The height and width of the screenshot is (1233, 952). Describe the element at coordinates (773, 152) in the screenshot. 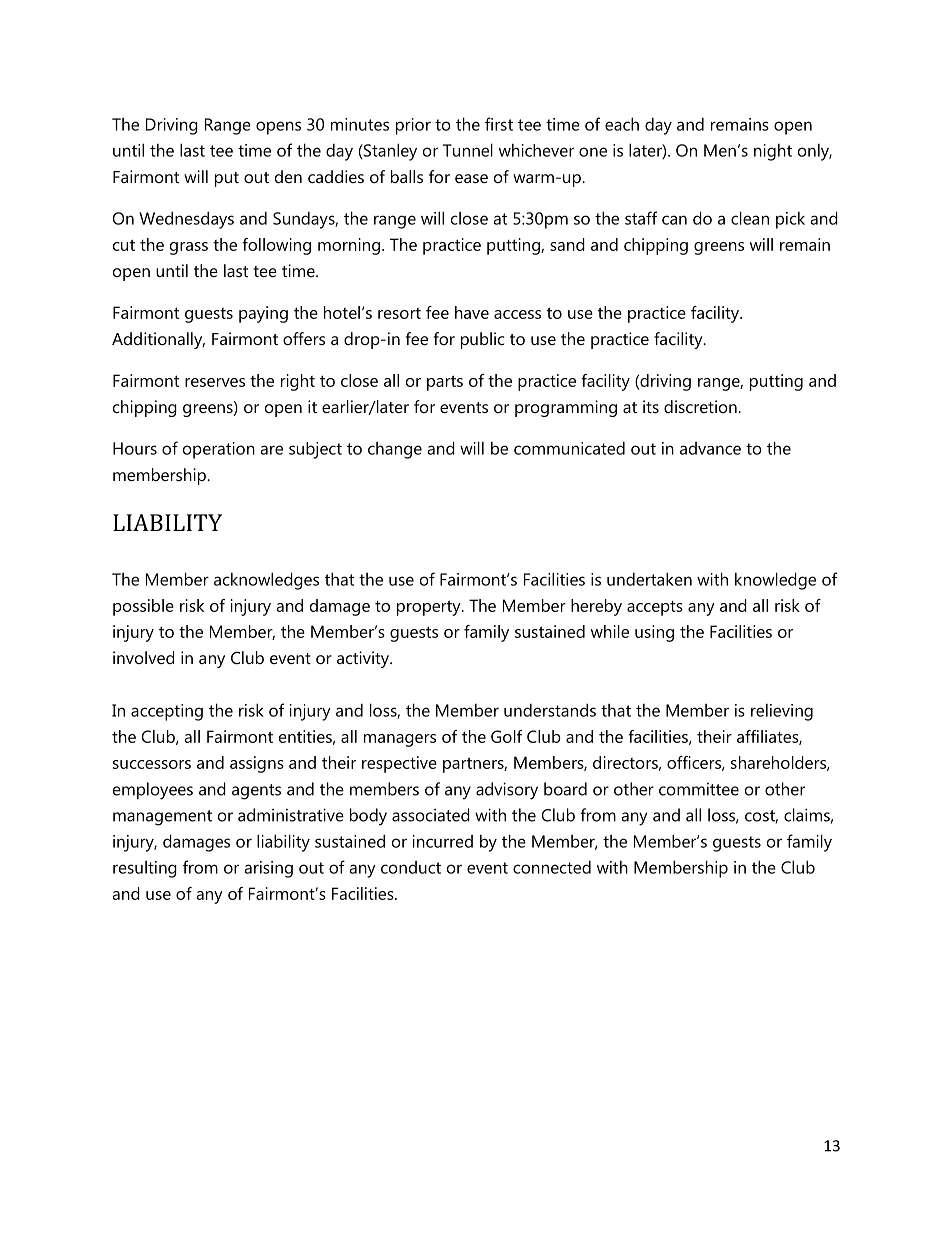

I see `night` at that location.
